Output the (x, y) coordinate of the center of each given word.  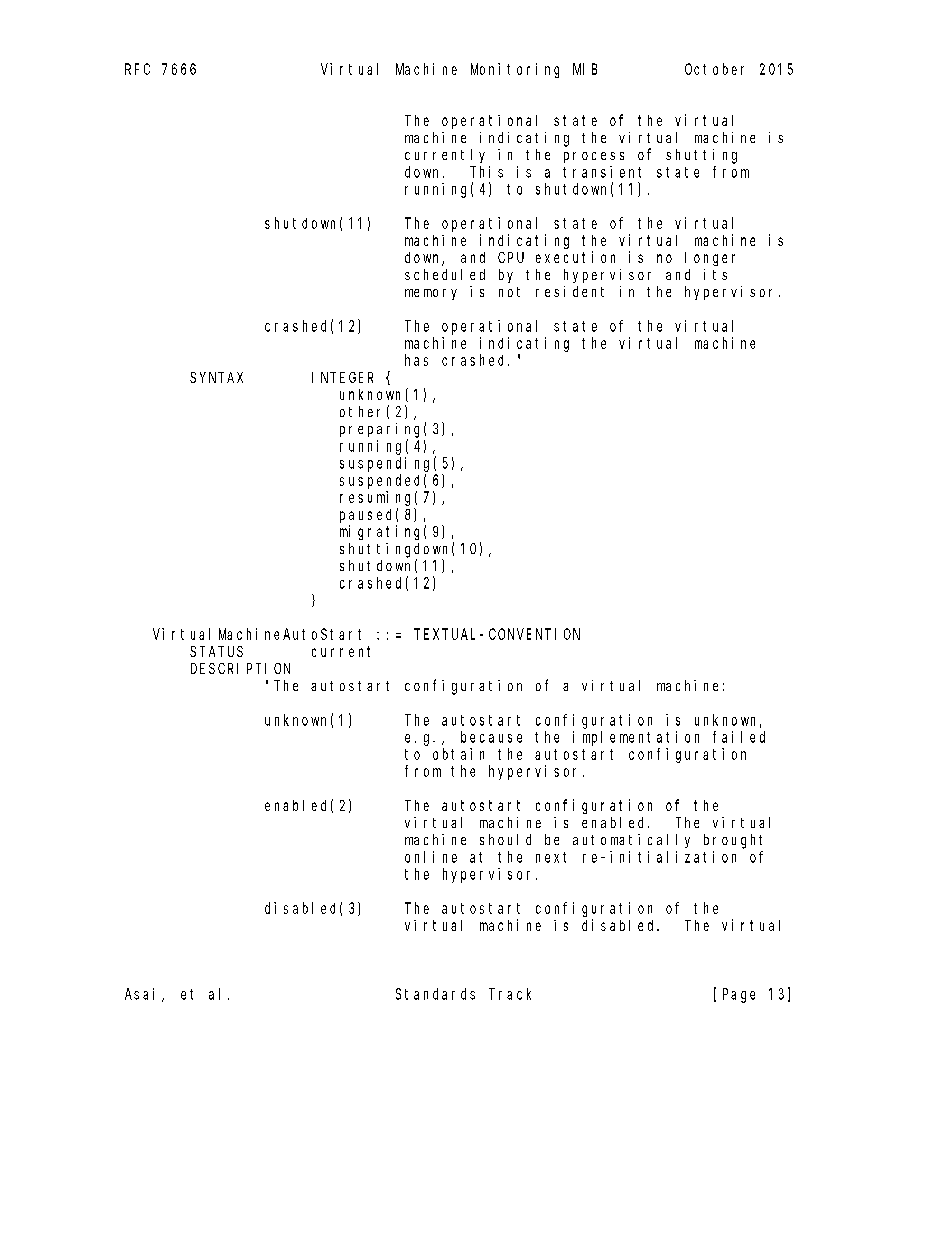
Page (739, 995)
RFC (137, 69)
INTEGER (342, 377)
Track (510, 994)
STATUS (216, 651)
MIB (585, 69)
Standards (435, 994)
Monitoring (515, 70)
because (491, 737)
